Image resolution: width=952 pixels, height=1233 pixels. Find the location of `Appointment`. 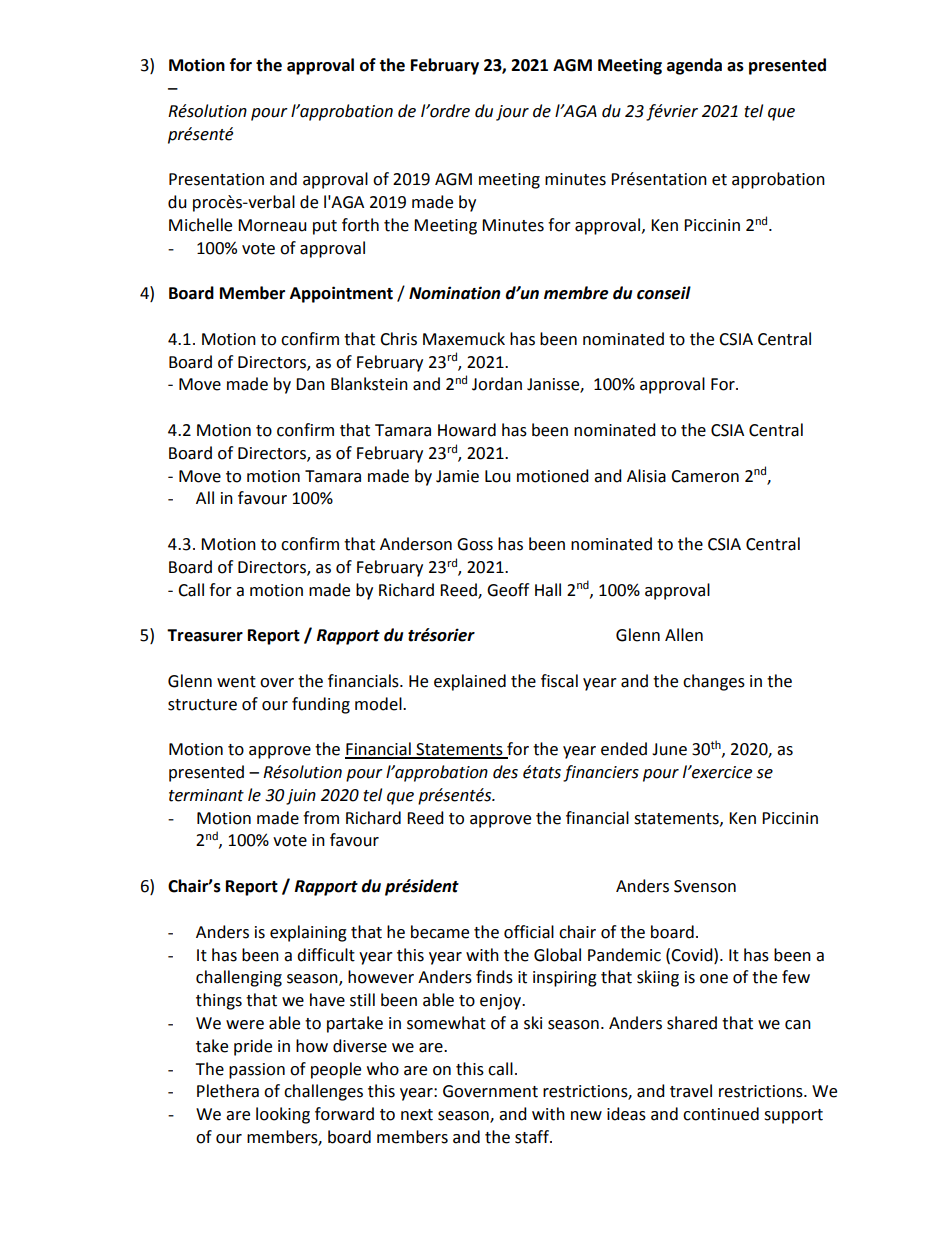

Appointment is located at coordinates (341, 294).
